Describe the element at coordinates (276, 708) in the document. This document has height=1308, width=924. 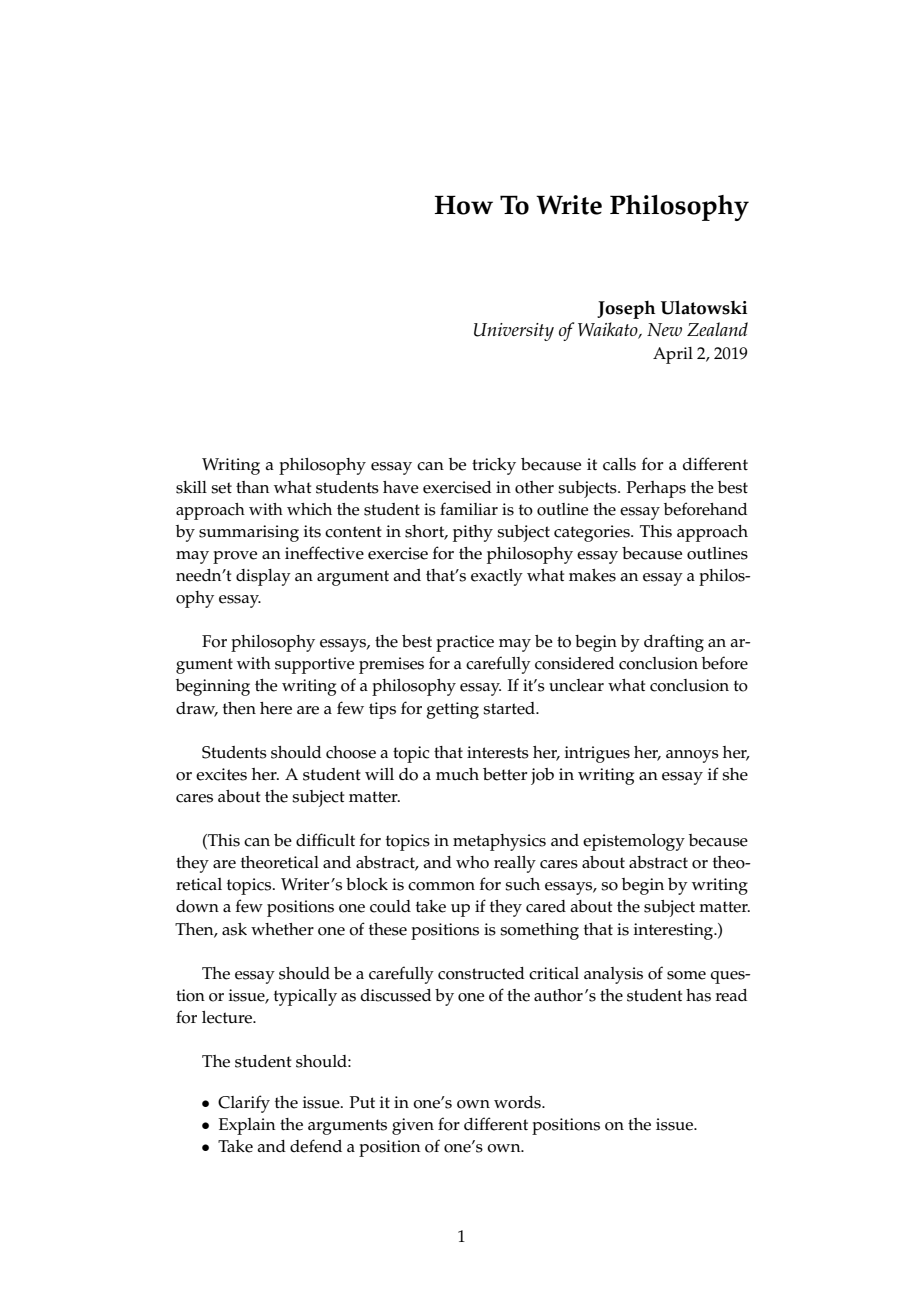
I see `here` at that location.
